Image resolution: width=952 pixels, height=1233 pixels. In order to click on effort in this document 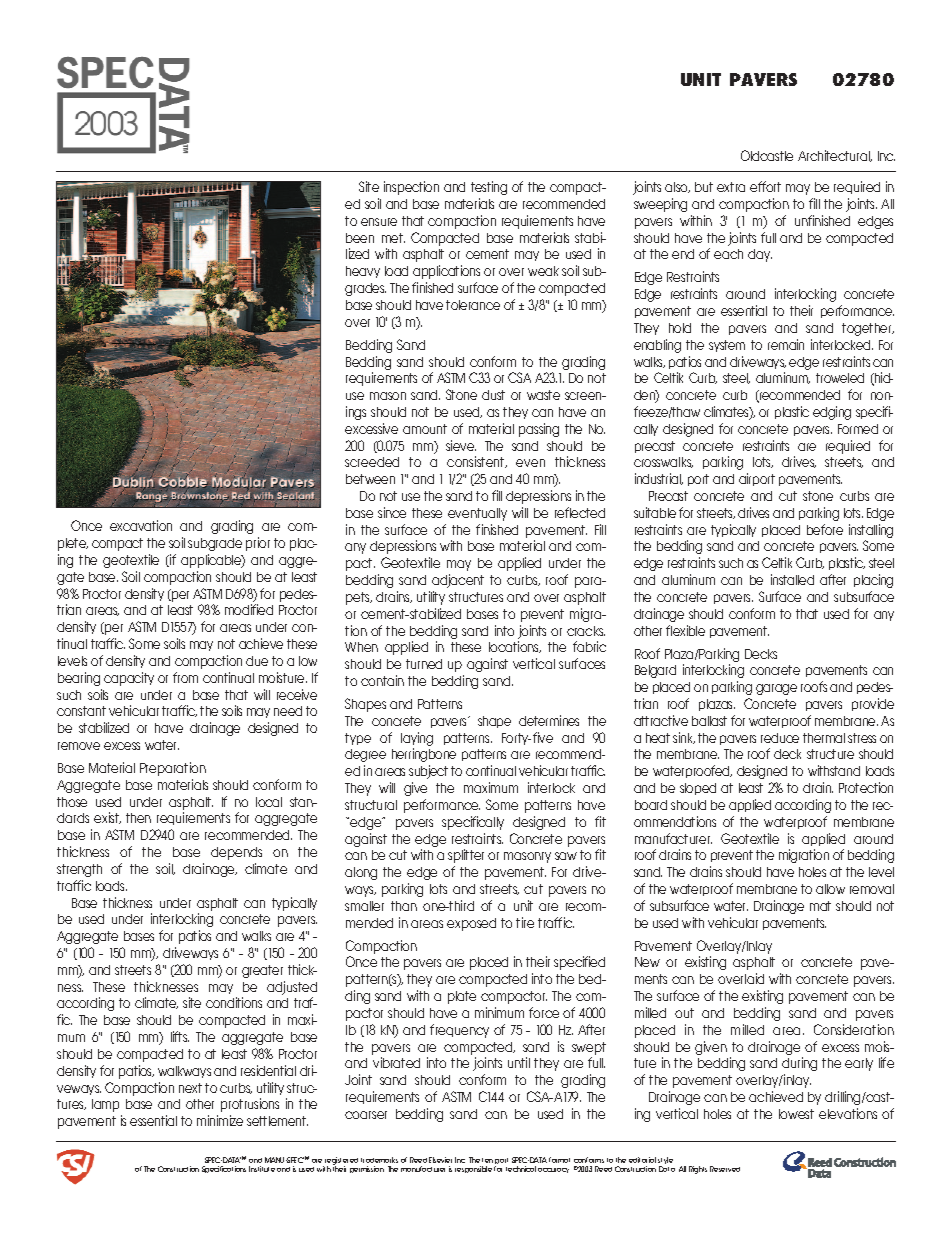, I will do `click(765, 186)`.
